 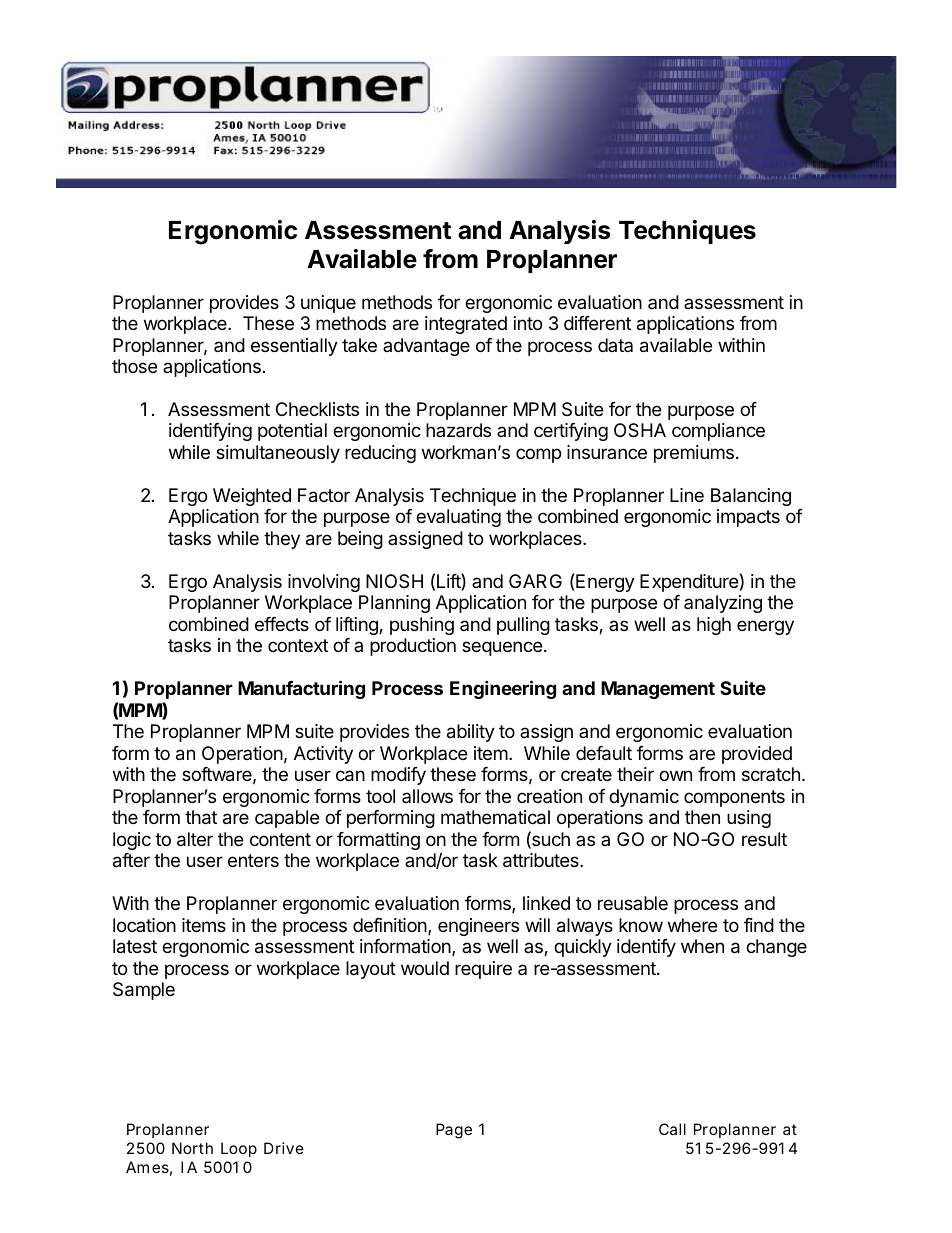 What do you see at coordinates (282, 624) in the screenshot?
I see `effects` at bounding box center [282, 624].
